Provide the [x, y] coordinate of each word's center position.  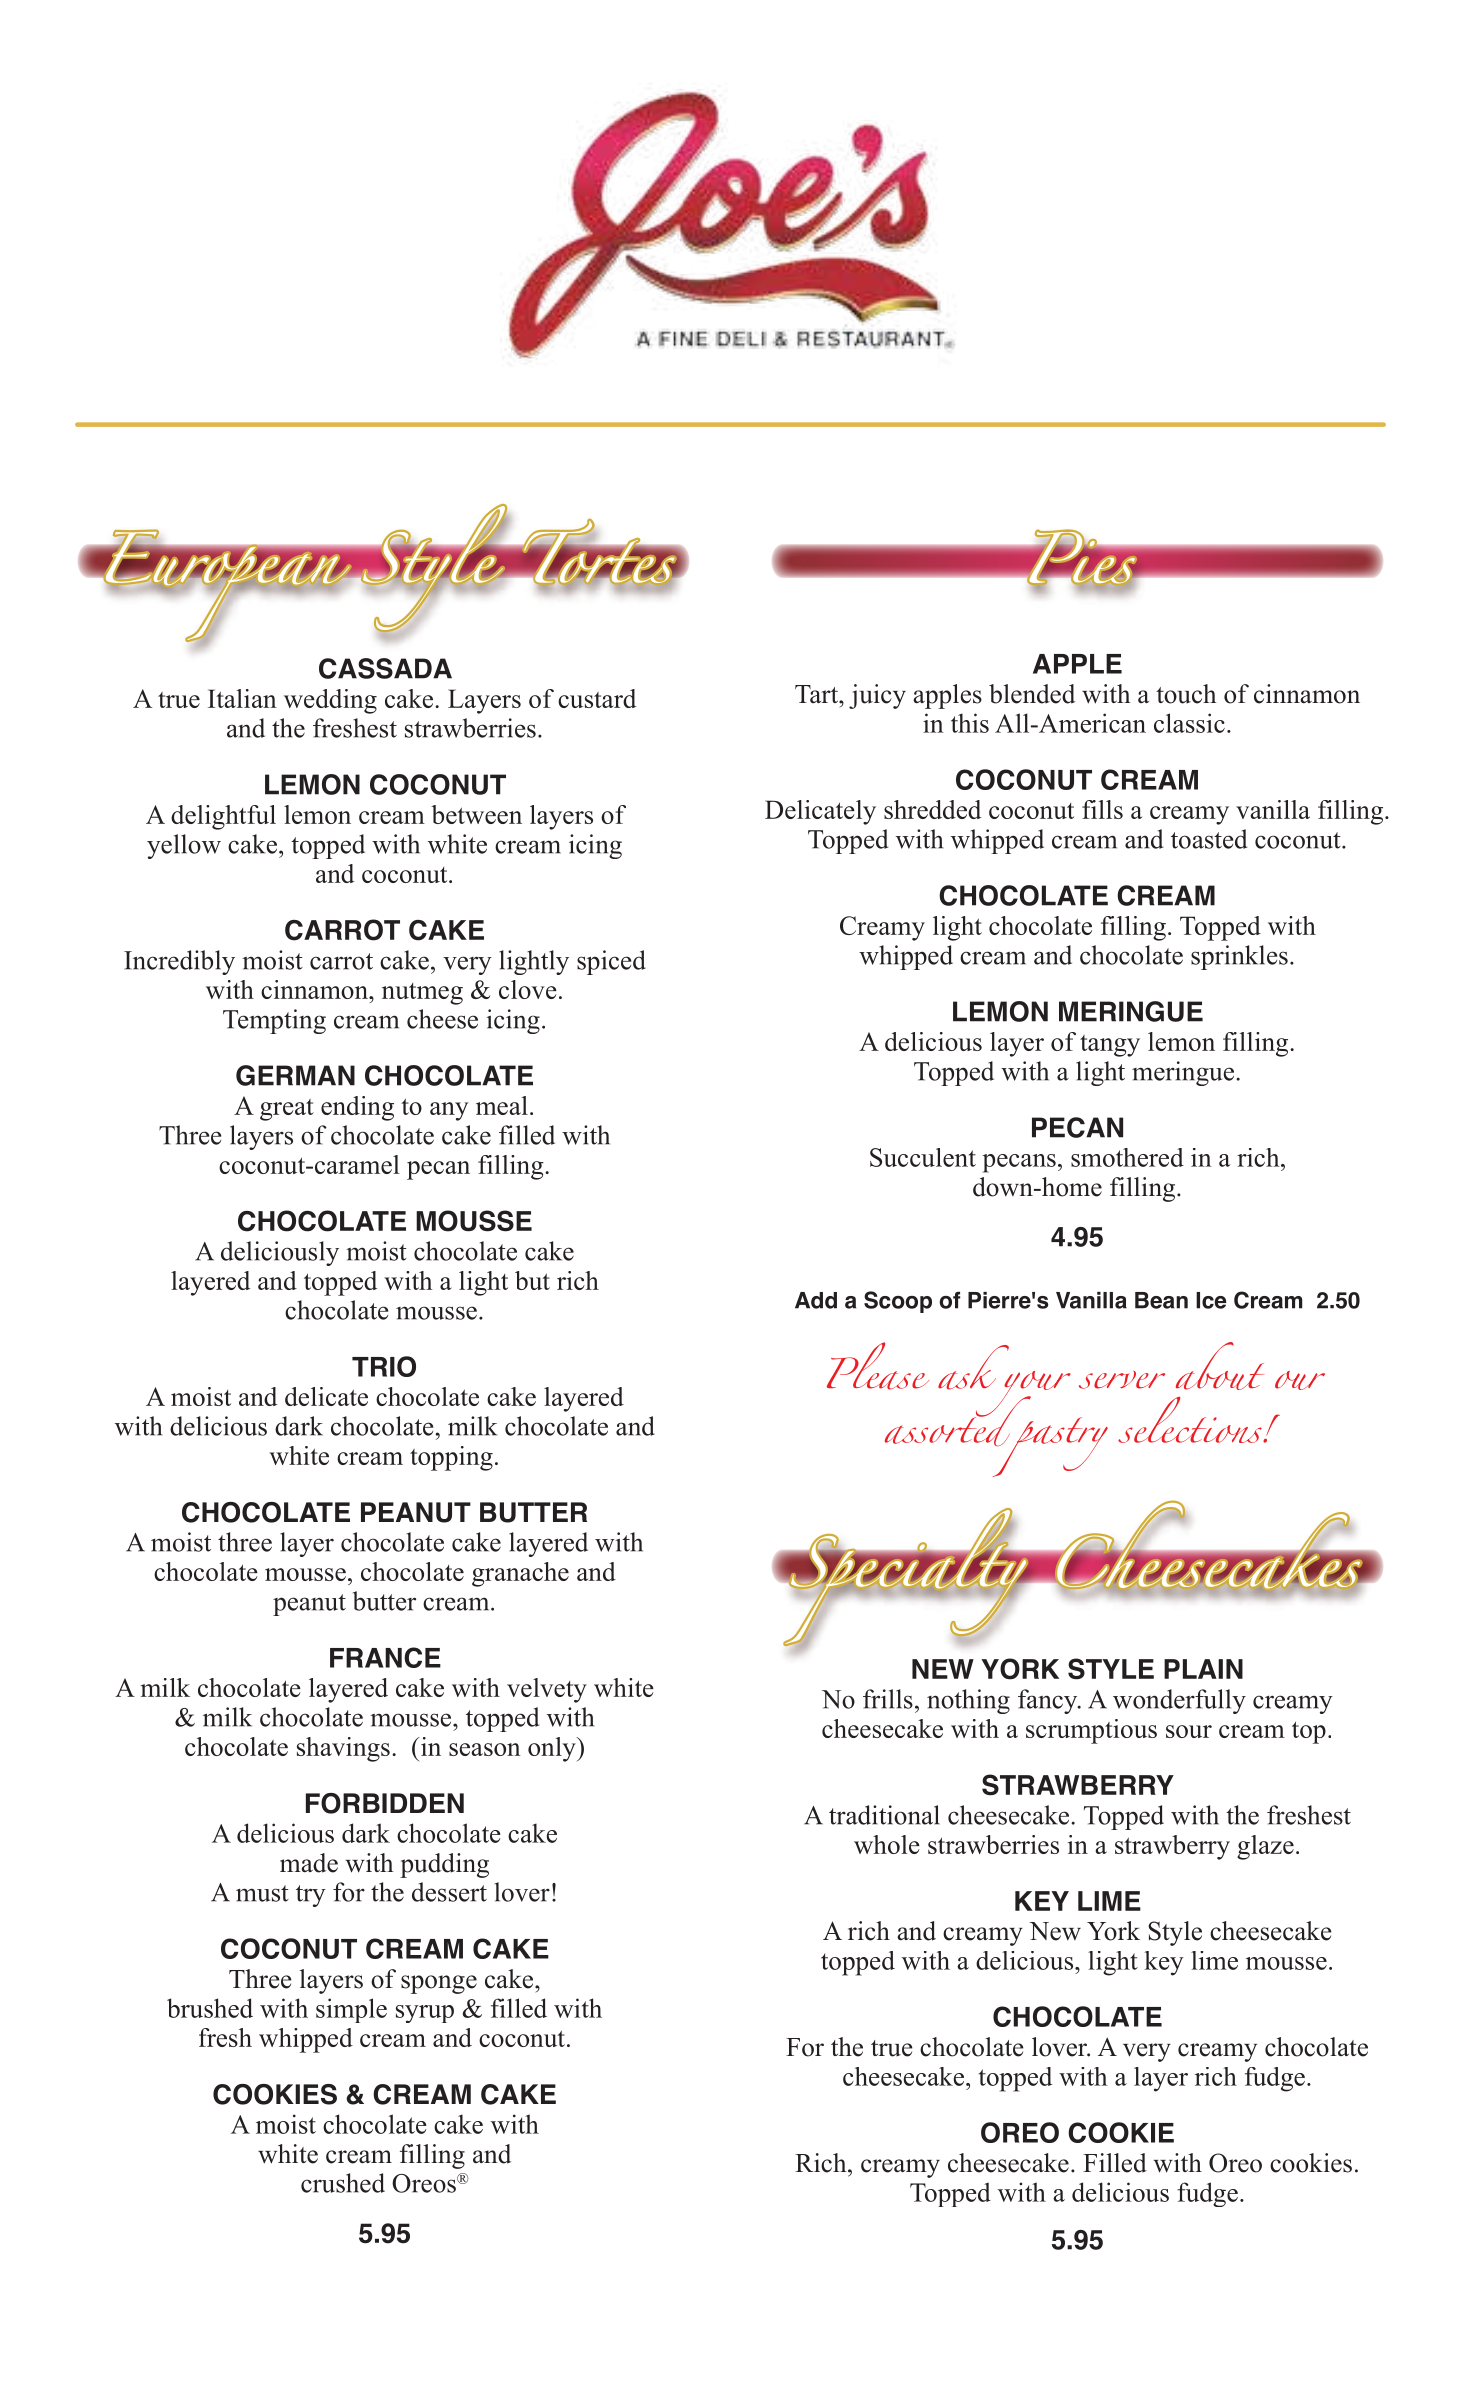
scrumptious [1091, 1731]
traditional [884, 1815]
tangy [1110, 1046]
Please [878, 1366]
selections [1191, 1420]
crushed [343, 2183]
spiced [611, 962]
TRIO [384, 1366]
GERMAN [295, 1075]
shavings [343, 1749]
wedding [330, 701]
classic [1189, 723]
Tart [817, 694]
